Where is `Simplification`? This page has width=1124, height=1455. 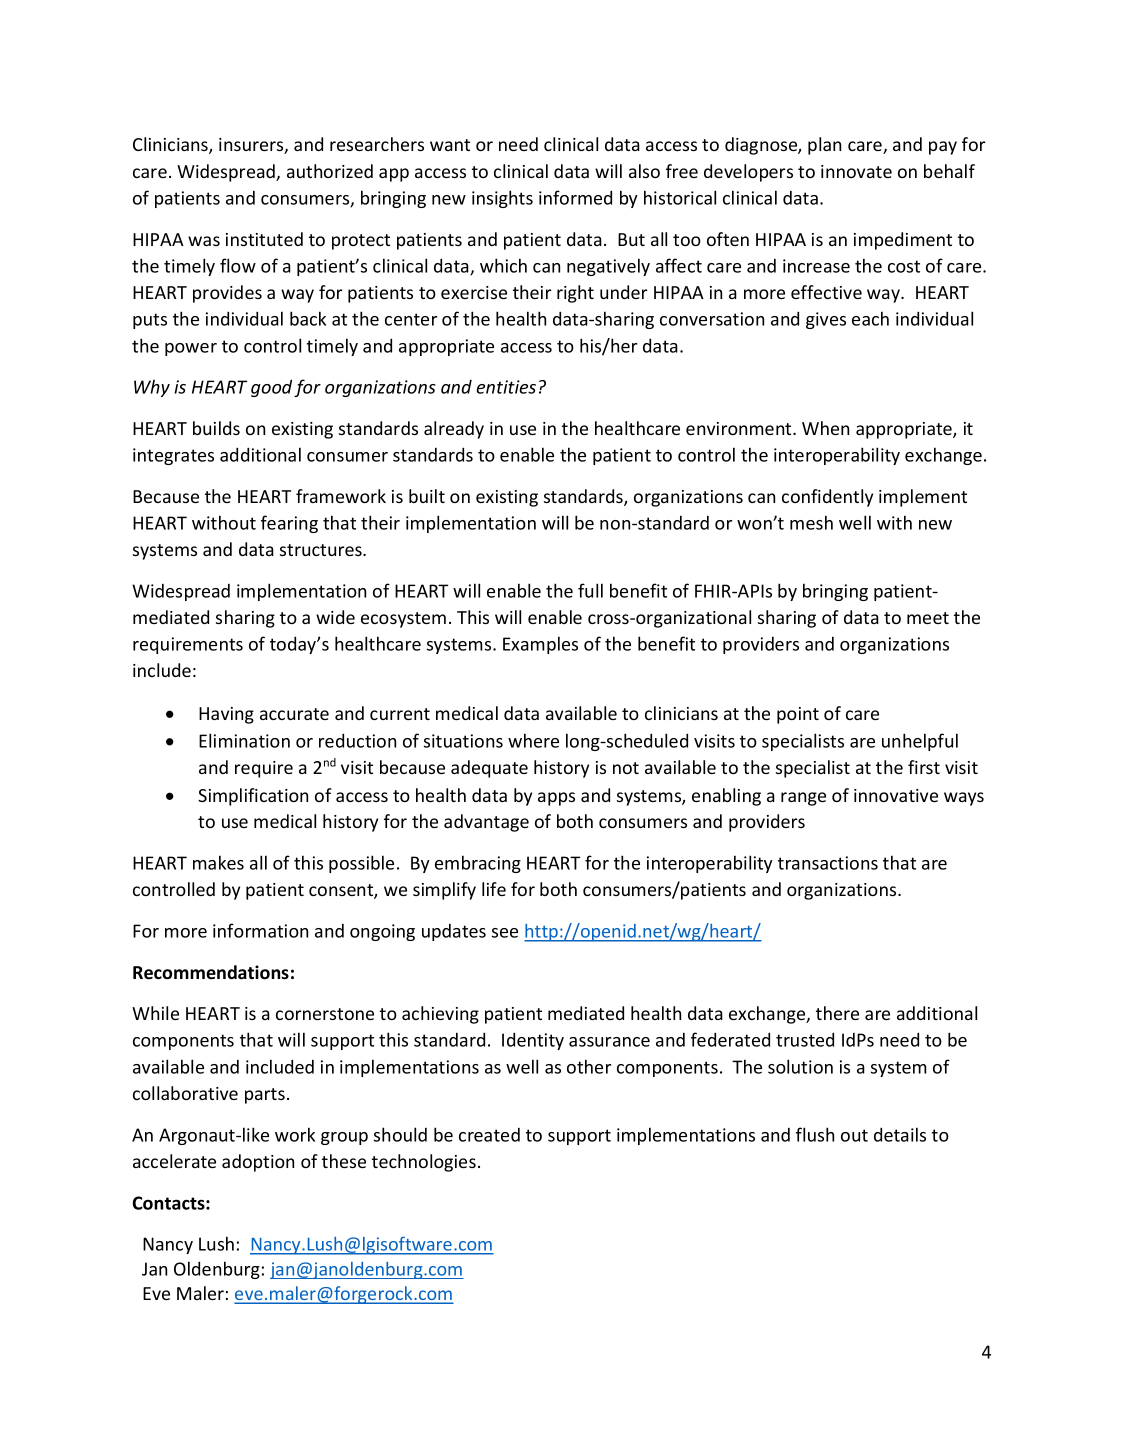
Simplification is located at coordinates (253, 797).
